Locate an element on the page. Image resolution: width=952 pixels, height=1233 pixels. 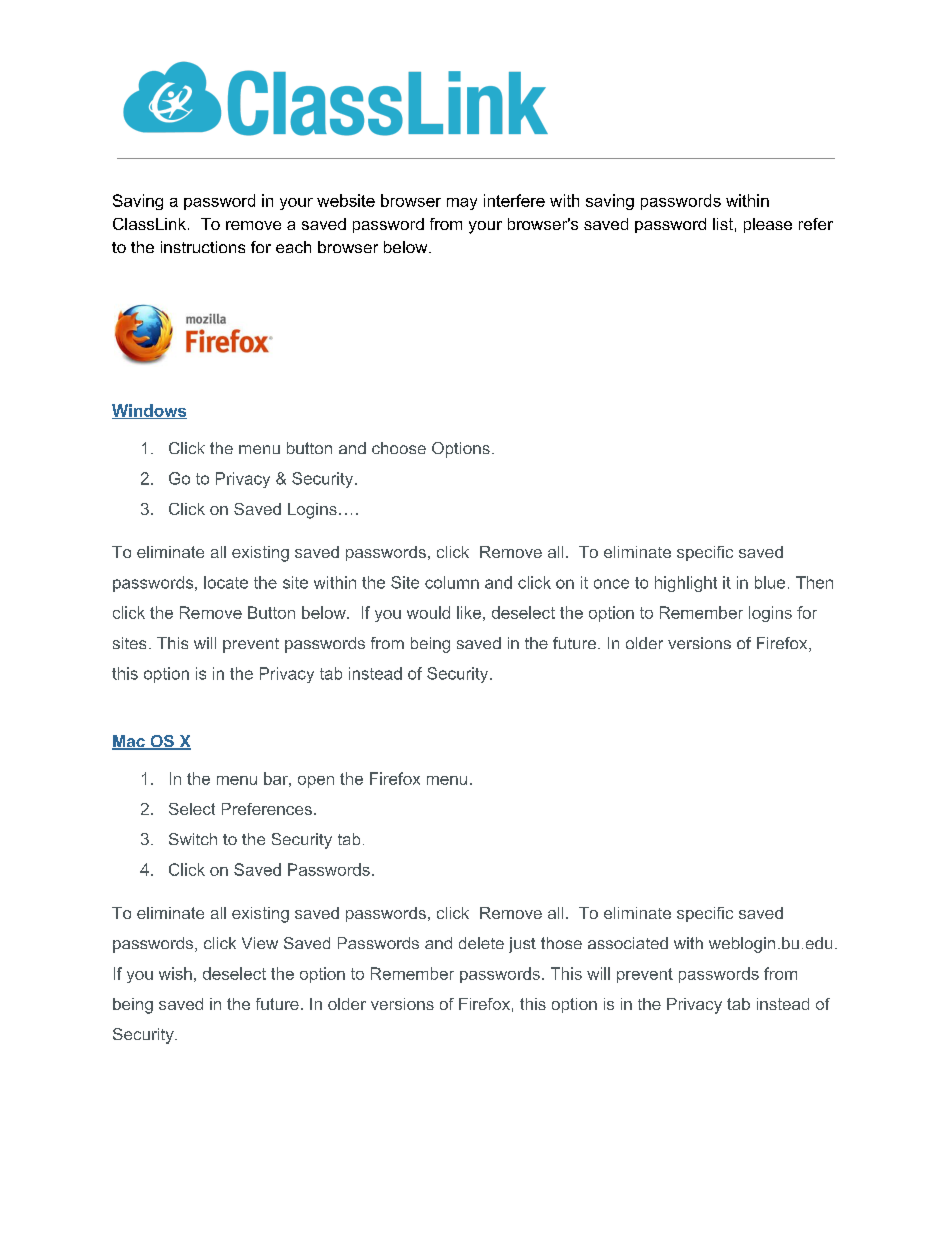
instructions is located at coordinates (203, 247).
